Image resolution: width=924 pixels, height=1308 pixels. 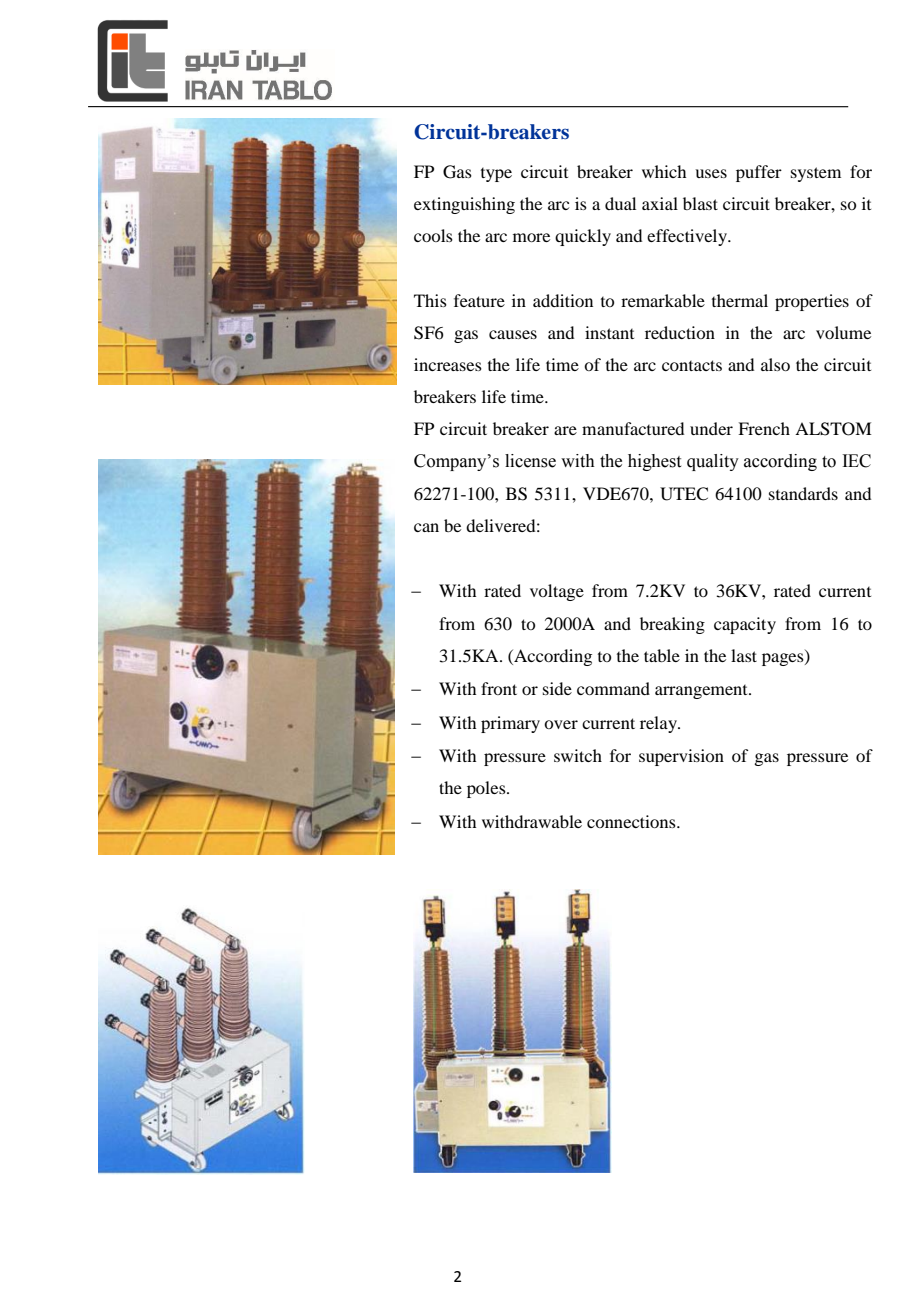 What do you see at coordinates (426, 527) in the screenshot?
I see `can` at bounding box center [426, 527].
